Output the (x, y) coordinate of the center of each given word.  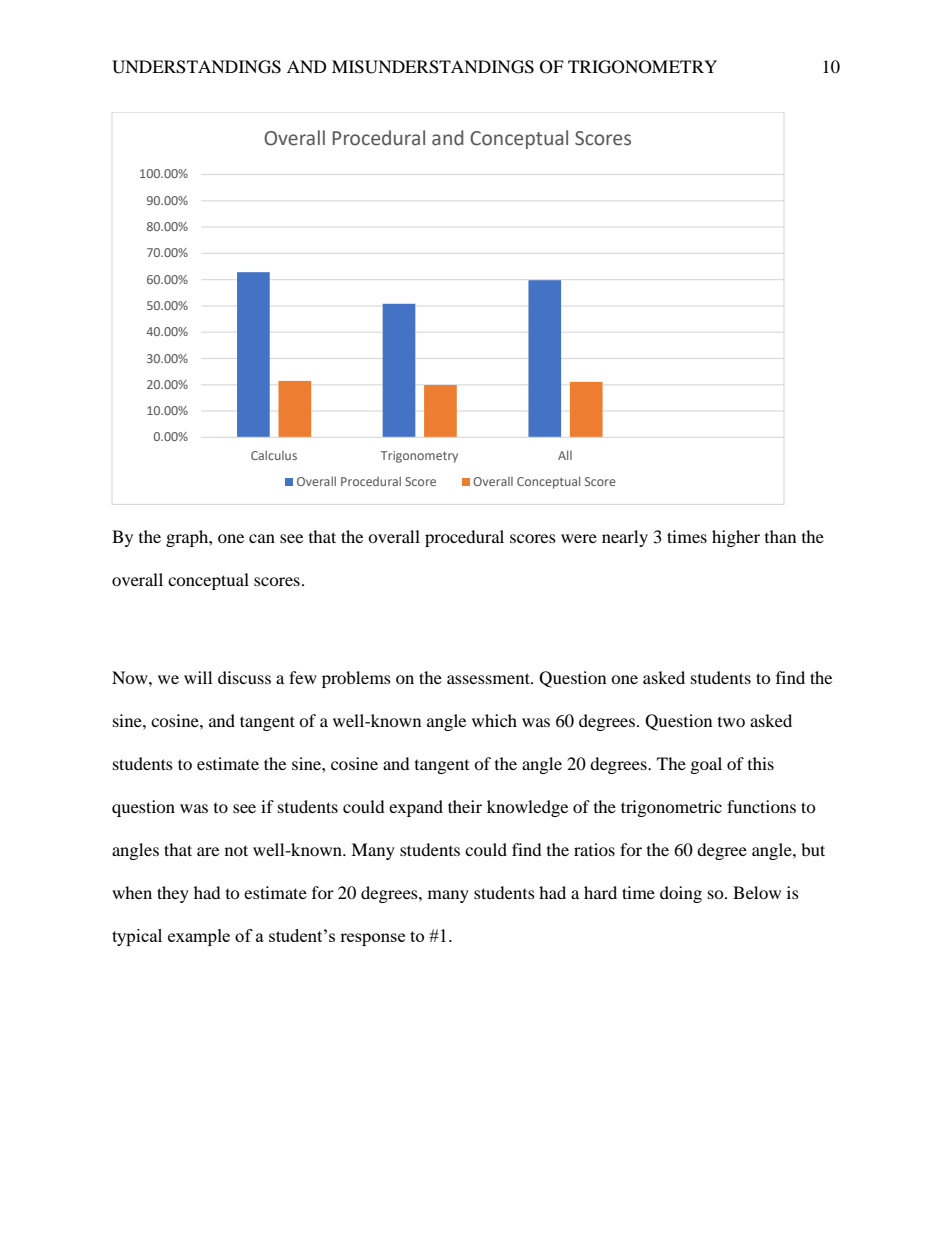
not (236, 850)
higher (736, 538)
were (579, 538)
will (198, 677)
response (372, 939)
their (465, 806)
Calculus (274, 455)
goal (706, 765)
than (780, 536)
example (199, 937)
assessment (489, 678)
